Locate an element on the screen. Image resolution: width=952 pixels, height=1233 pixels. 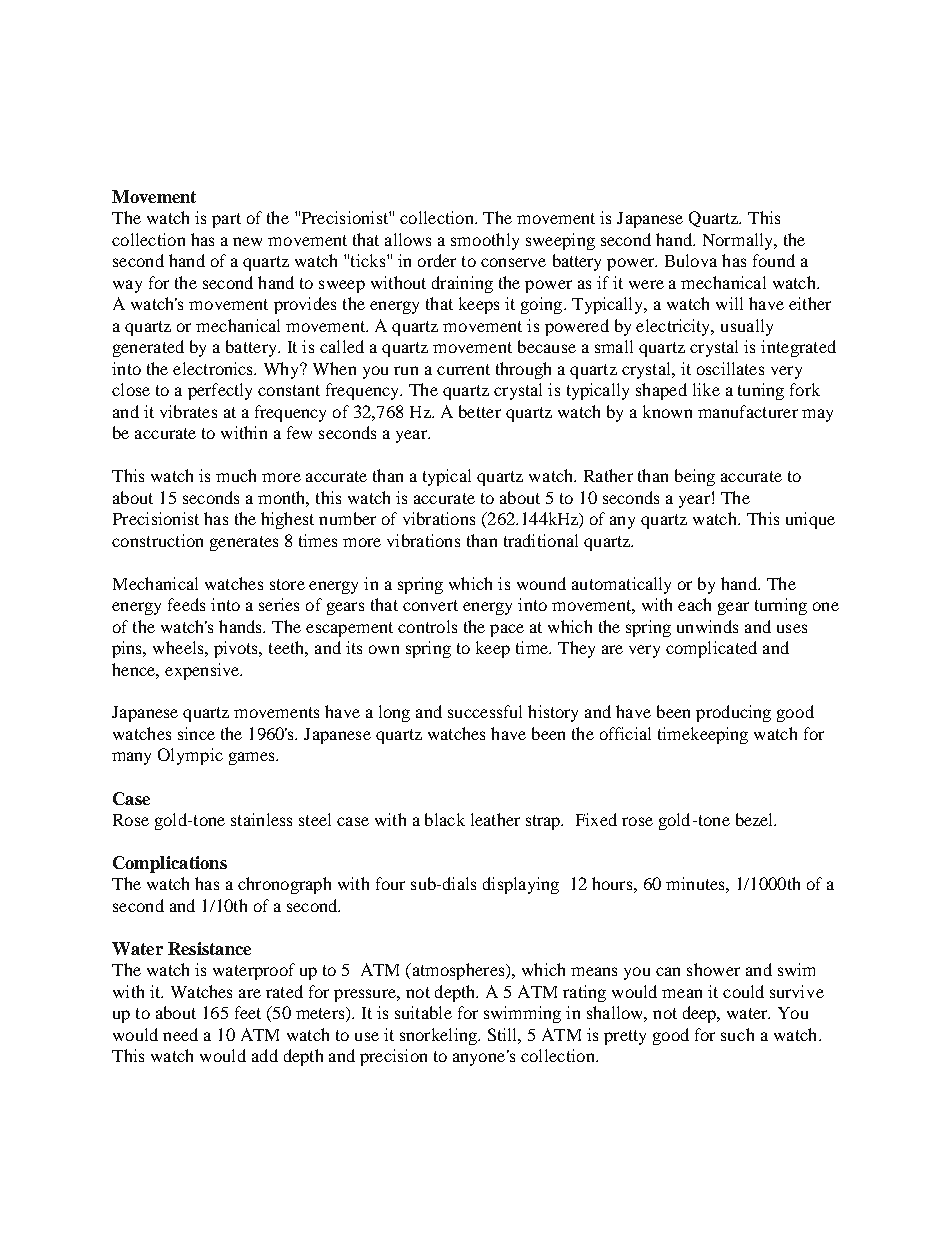
Normally is located at coordinates (739, 241).
